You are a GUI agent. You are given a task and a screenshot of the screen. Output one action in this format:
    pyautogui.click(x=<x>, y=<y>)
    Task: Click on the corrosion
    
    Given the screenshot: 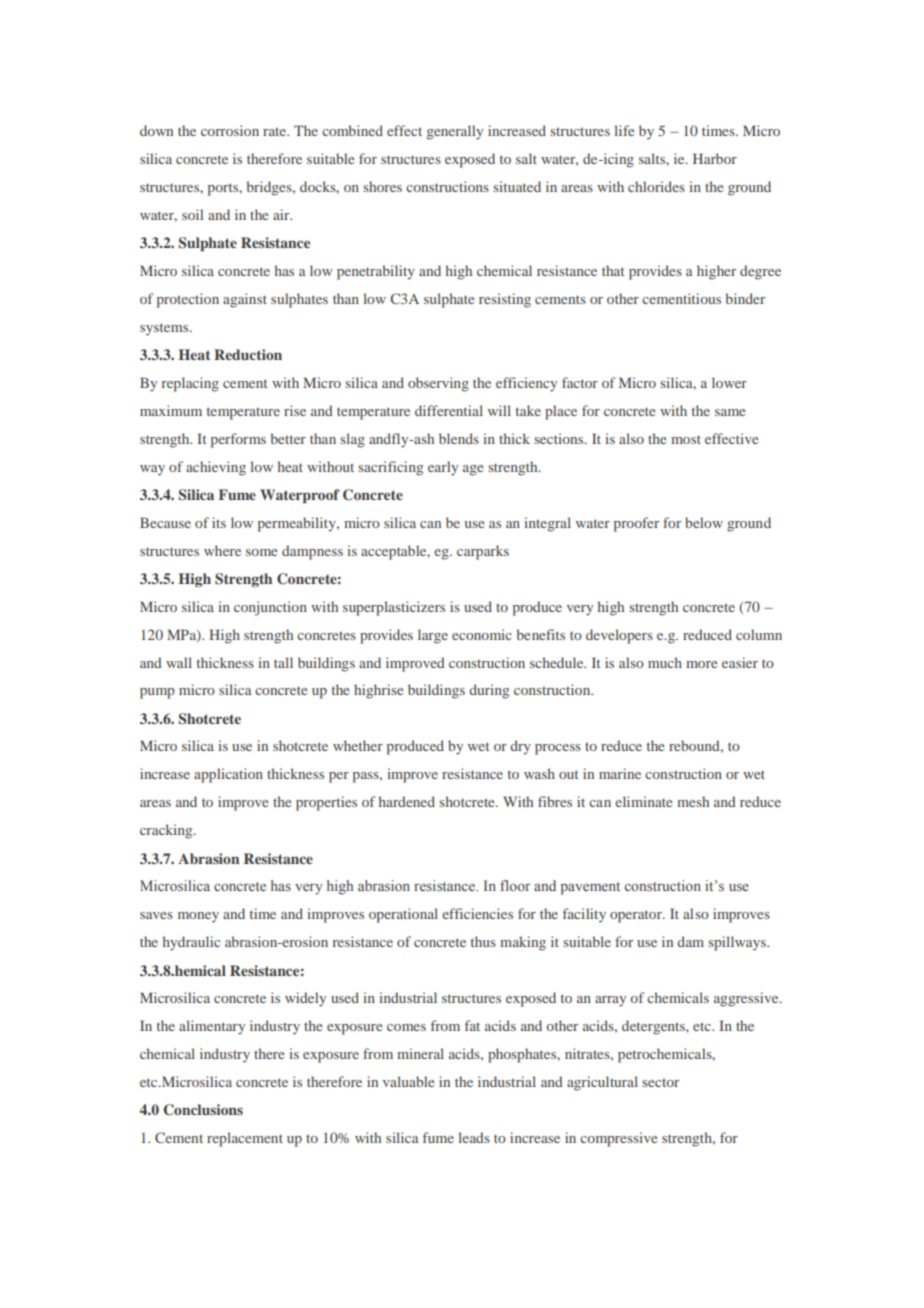 What is the action you would take?
    pyautogui.click(x=230, y=130)
